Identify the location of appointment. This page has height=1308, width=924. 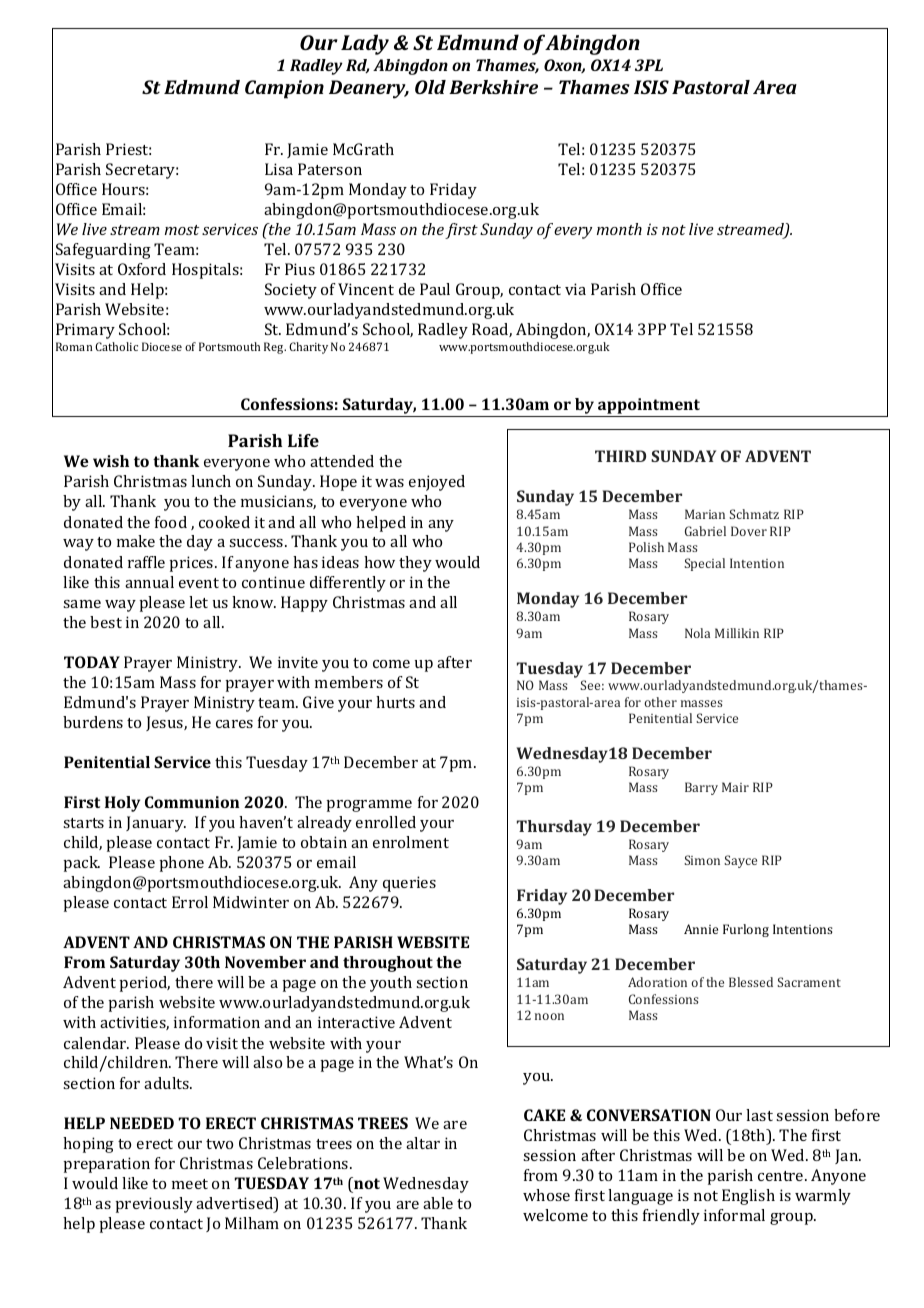
(649, 407).
